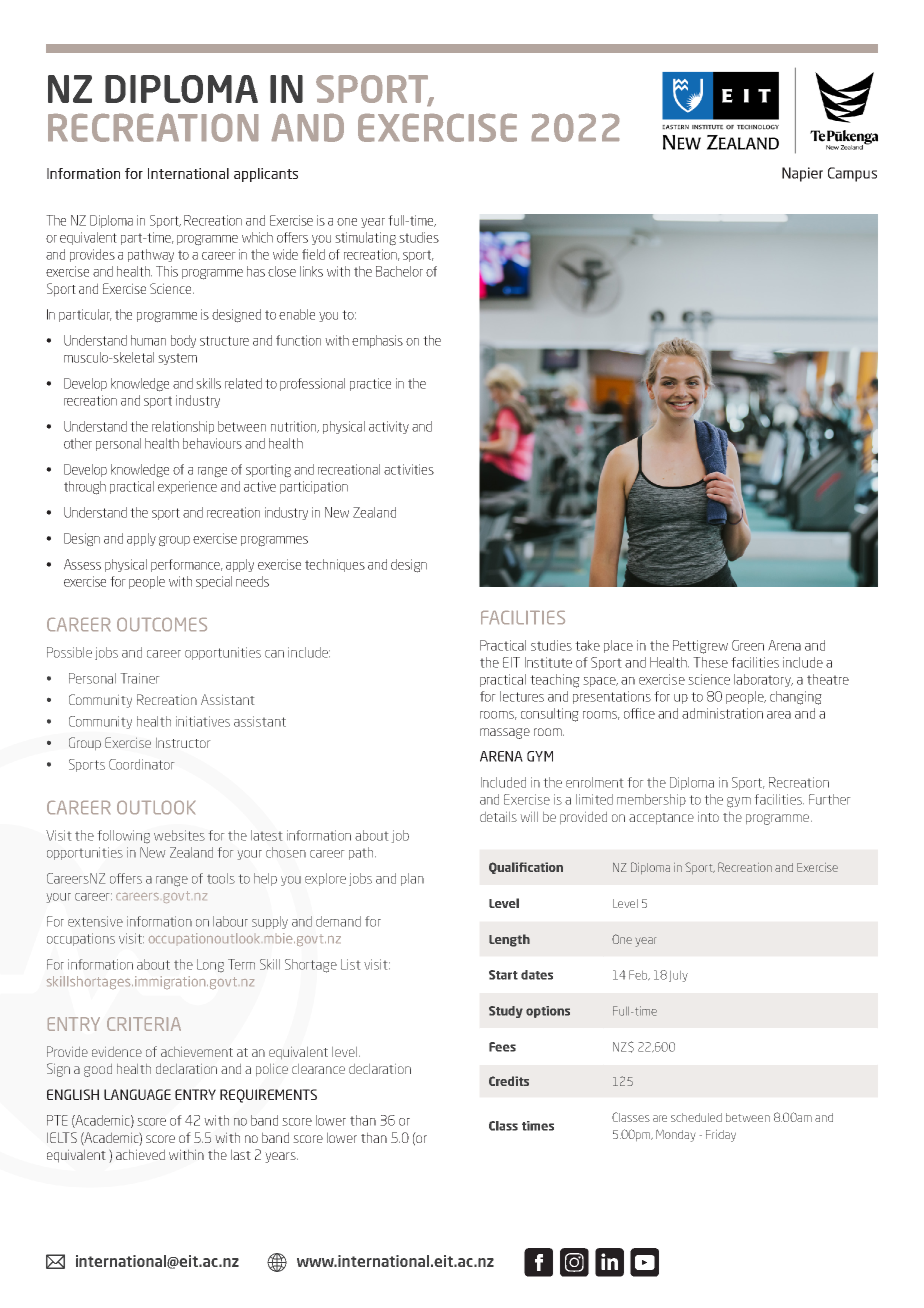 The width and height of the page is (924, 1308). I want to click on Credits, so click(509, 1081).
